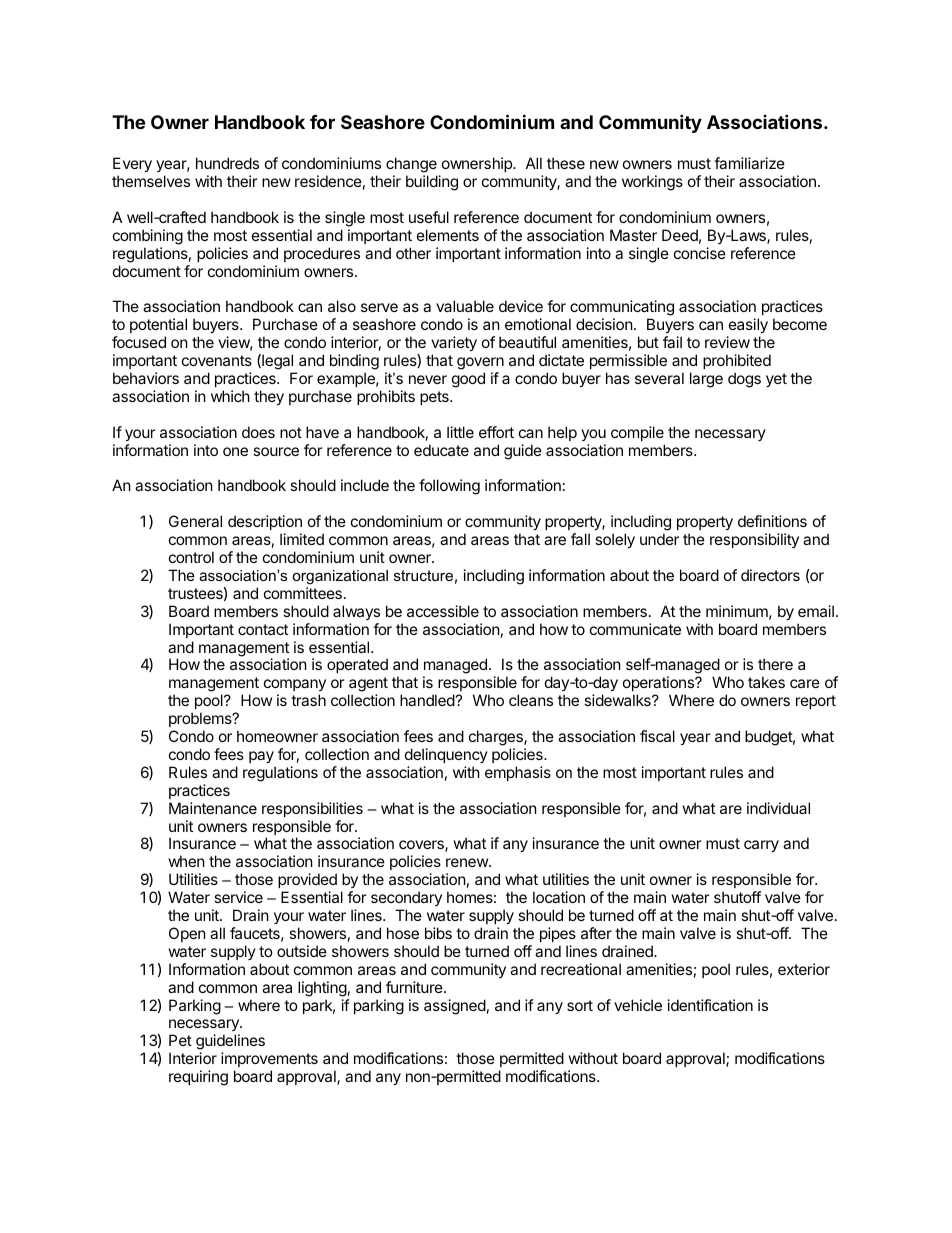 This screenshot has height=1233, width=952. I want to click on accessible, so click(443, 611).
